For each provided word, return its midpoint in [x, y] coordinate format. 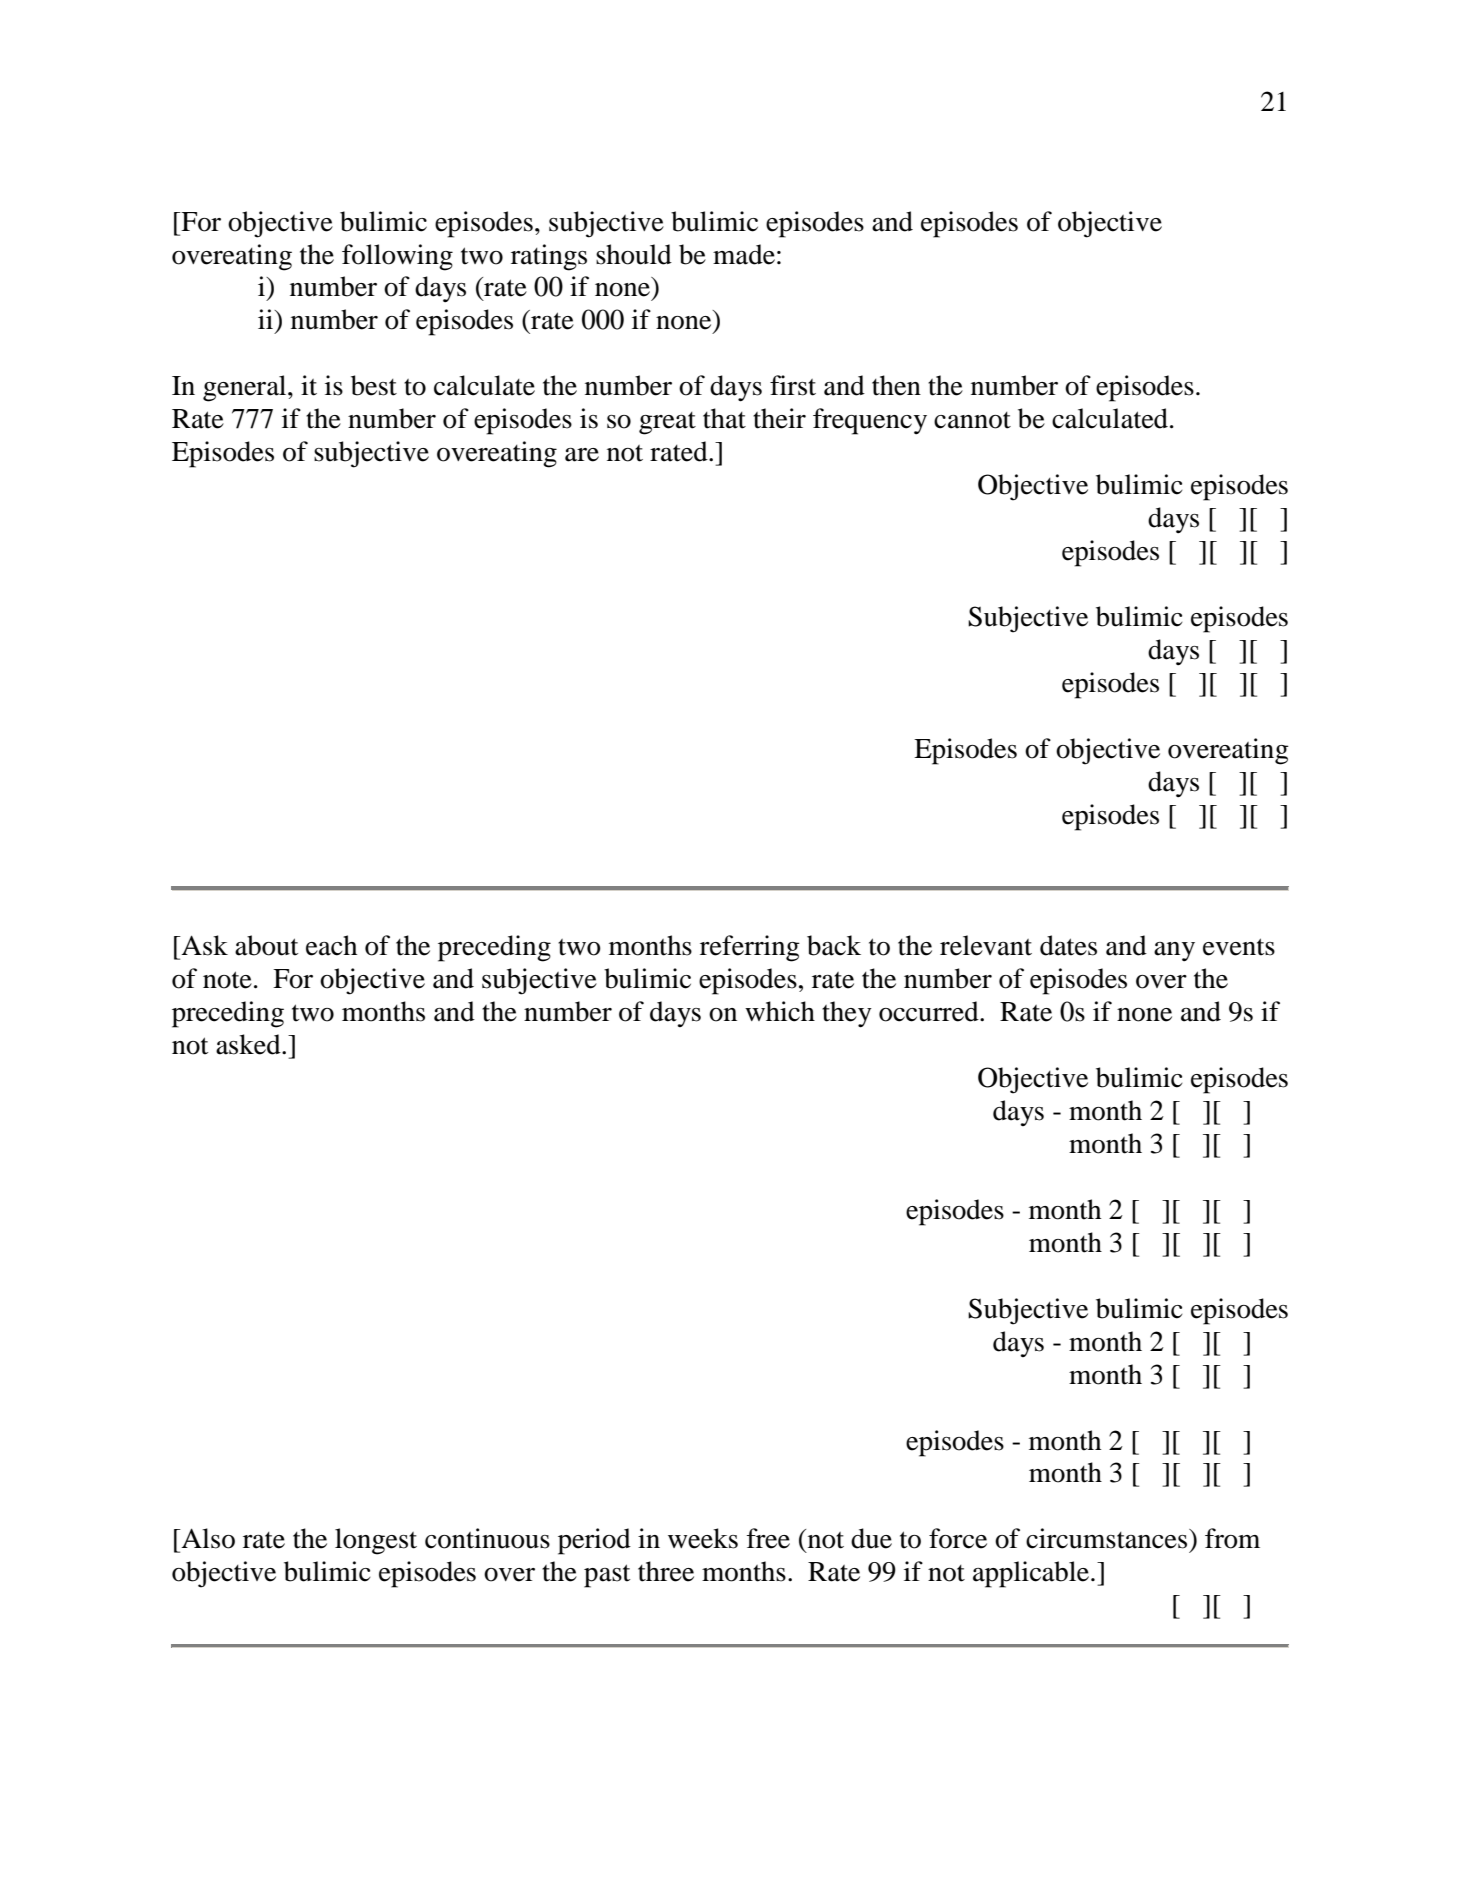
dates [1068, 945]
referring [750, 948]
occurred [930, 1011]
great [667, 423]
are [582, 455]
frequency [870, 421]
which [780, 1011]
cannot [972, 420]
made [744, 254]
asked [249, 1044]
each [331, 945]
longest [376, 1541]
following [397, 257]
